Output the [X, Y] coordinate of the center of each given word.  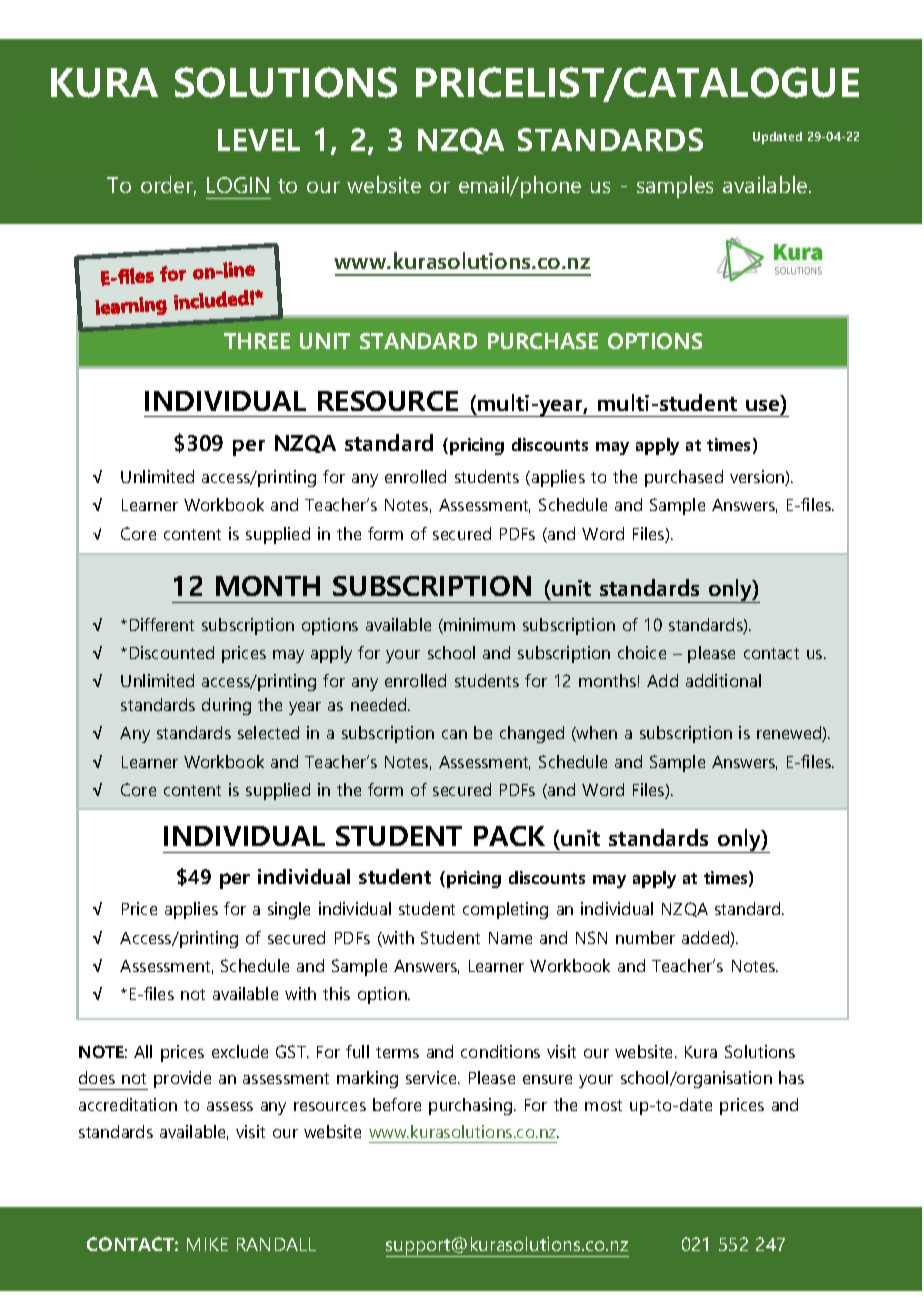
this [336, 993]
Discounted [172, 652]
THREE [257, 341]
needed [380, 704]
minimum [478, 626]
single [289, 910]
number [645, 937]
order [168, 186]
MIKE [207, 1244]
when [596, 734]
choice [642, 652]
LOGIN [238, 185]
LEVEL [259, 140]
